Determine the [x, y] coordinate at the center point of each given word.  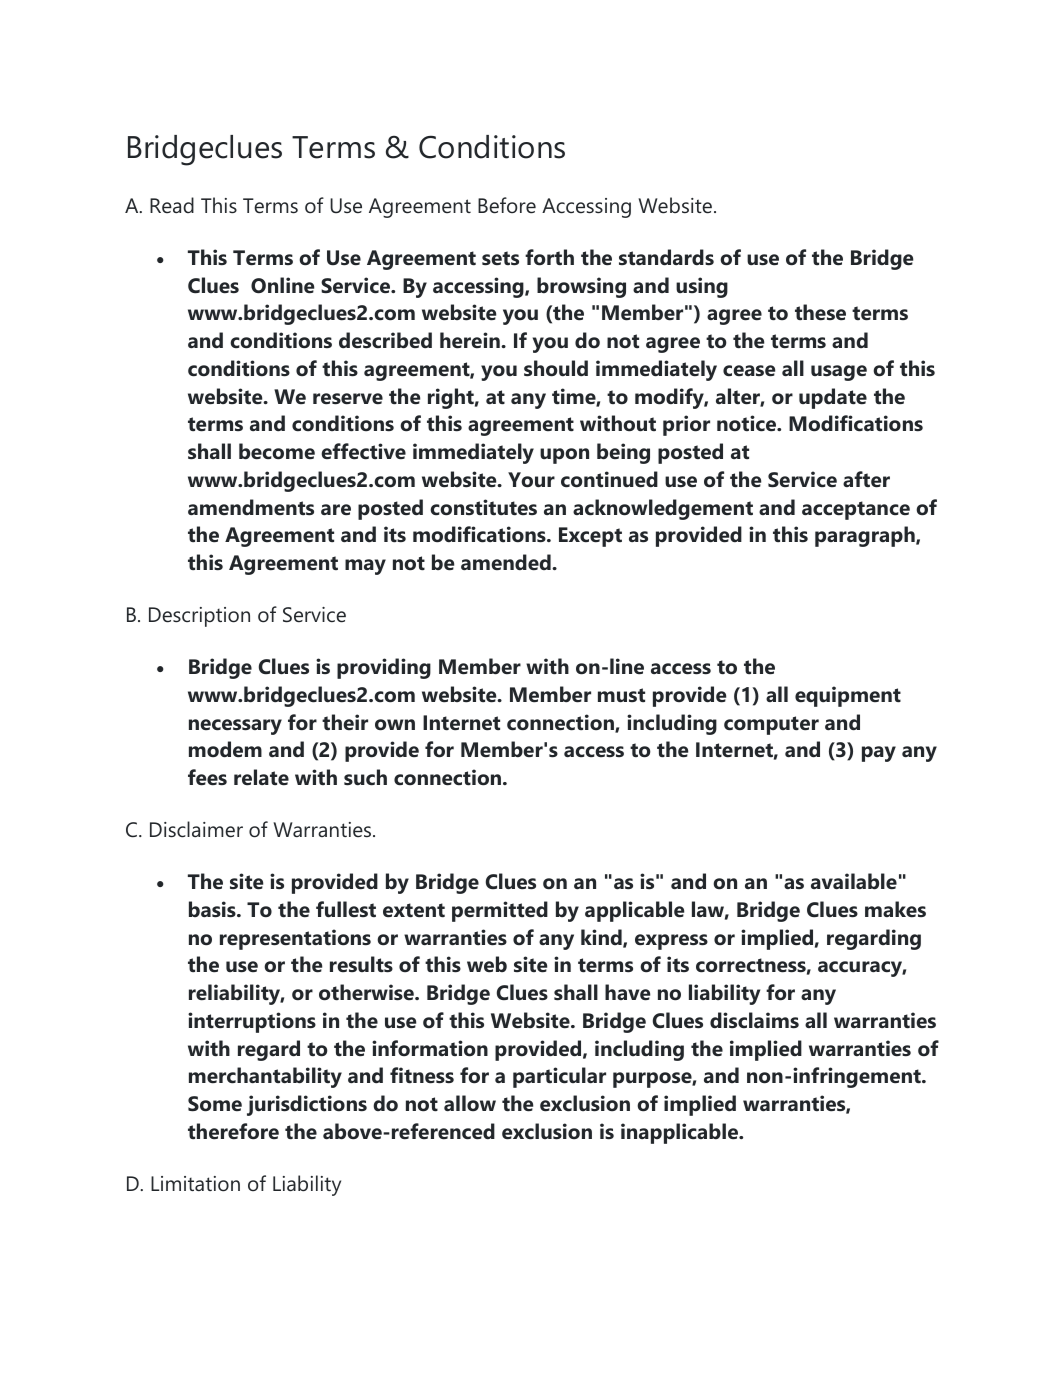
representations [295, 939]
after [866, 479]
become [277, 451]
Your [531, 480]
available [854, 881]
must [621, 695]
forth [549, 257]
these [820, 312]
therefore [233, 1131]
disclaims [754, 1020]
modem [225, 749]
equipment [848, 696]
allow [470, 1103]
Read [172, 205]
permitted [500, 911]
